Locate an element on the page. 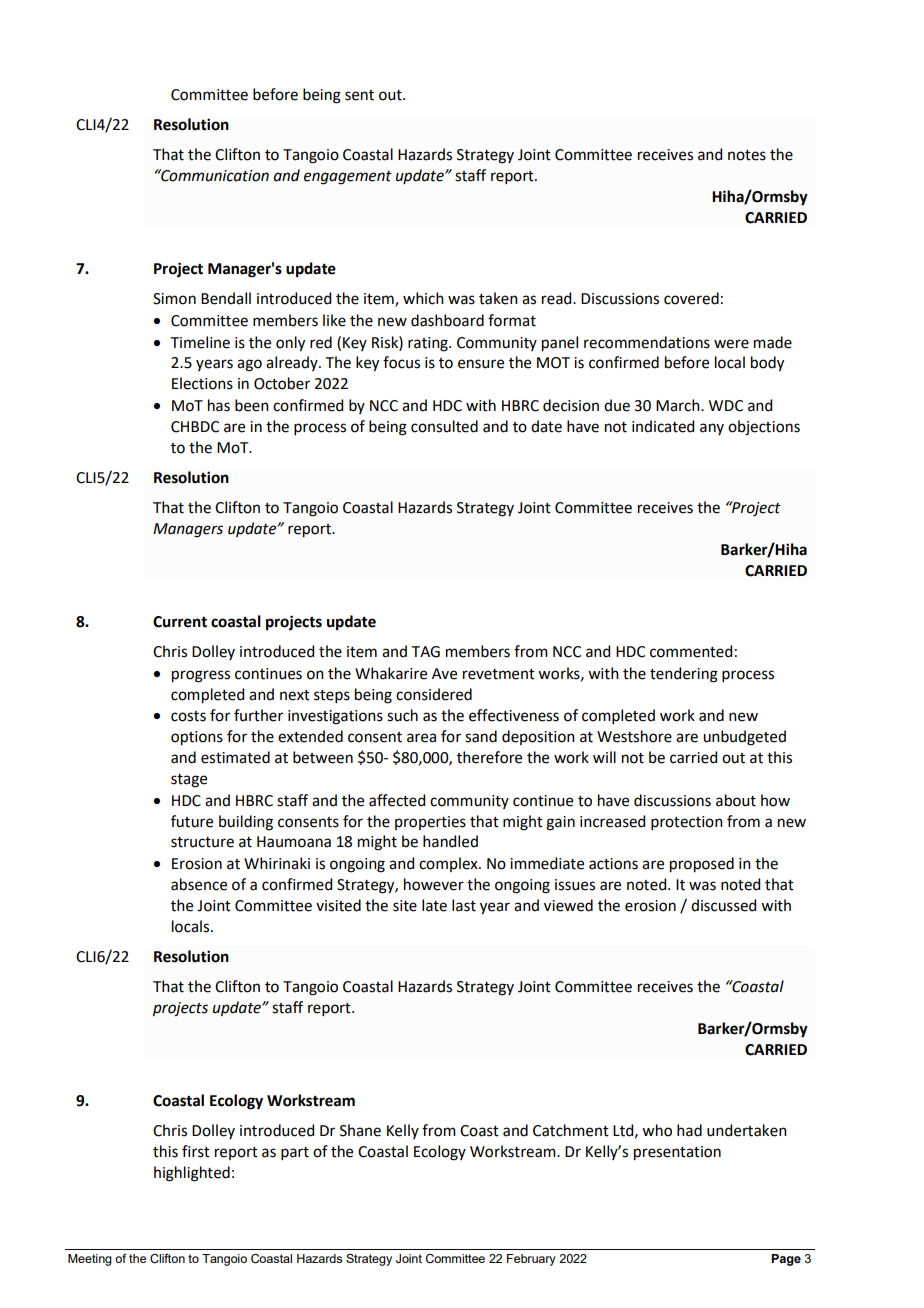  highlighted is located at coordinates (192, 1174).
